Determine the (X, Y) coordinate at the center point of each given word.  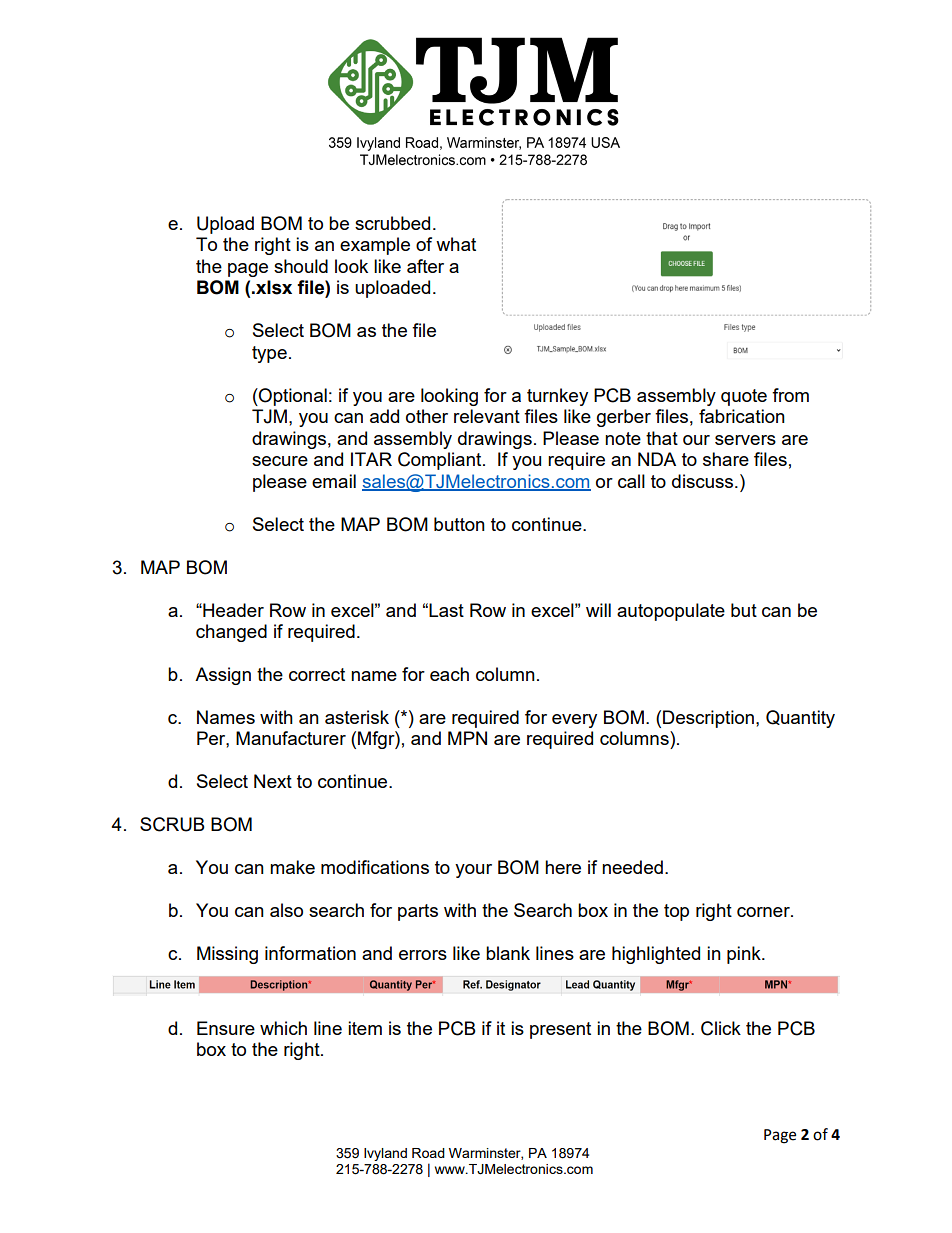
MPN (467, 738)
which (283, 1028)
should (301, 266)
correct (317, 674)
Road (428, 1153)
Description (708, 719)
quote (744, 397)
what (456, 244)
